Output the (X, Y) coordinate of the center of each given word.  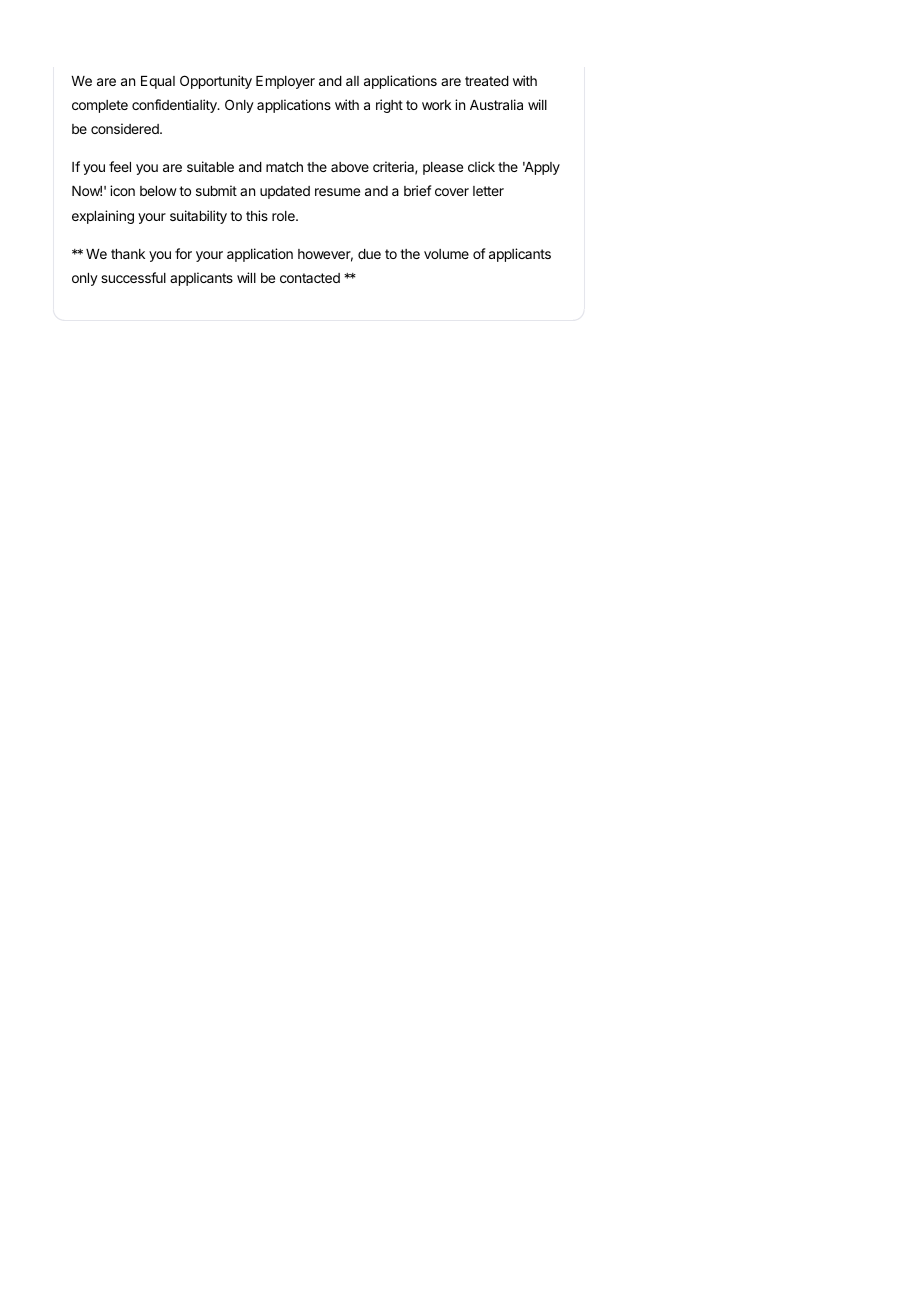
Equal (158, 82)
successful (133, 277)
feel (120, 166)
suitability (198, 217)
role (284, 216)
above (350, 167)
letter (488, 191)
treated (487, 81)
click (481, 166)
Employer (285, 82)
